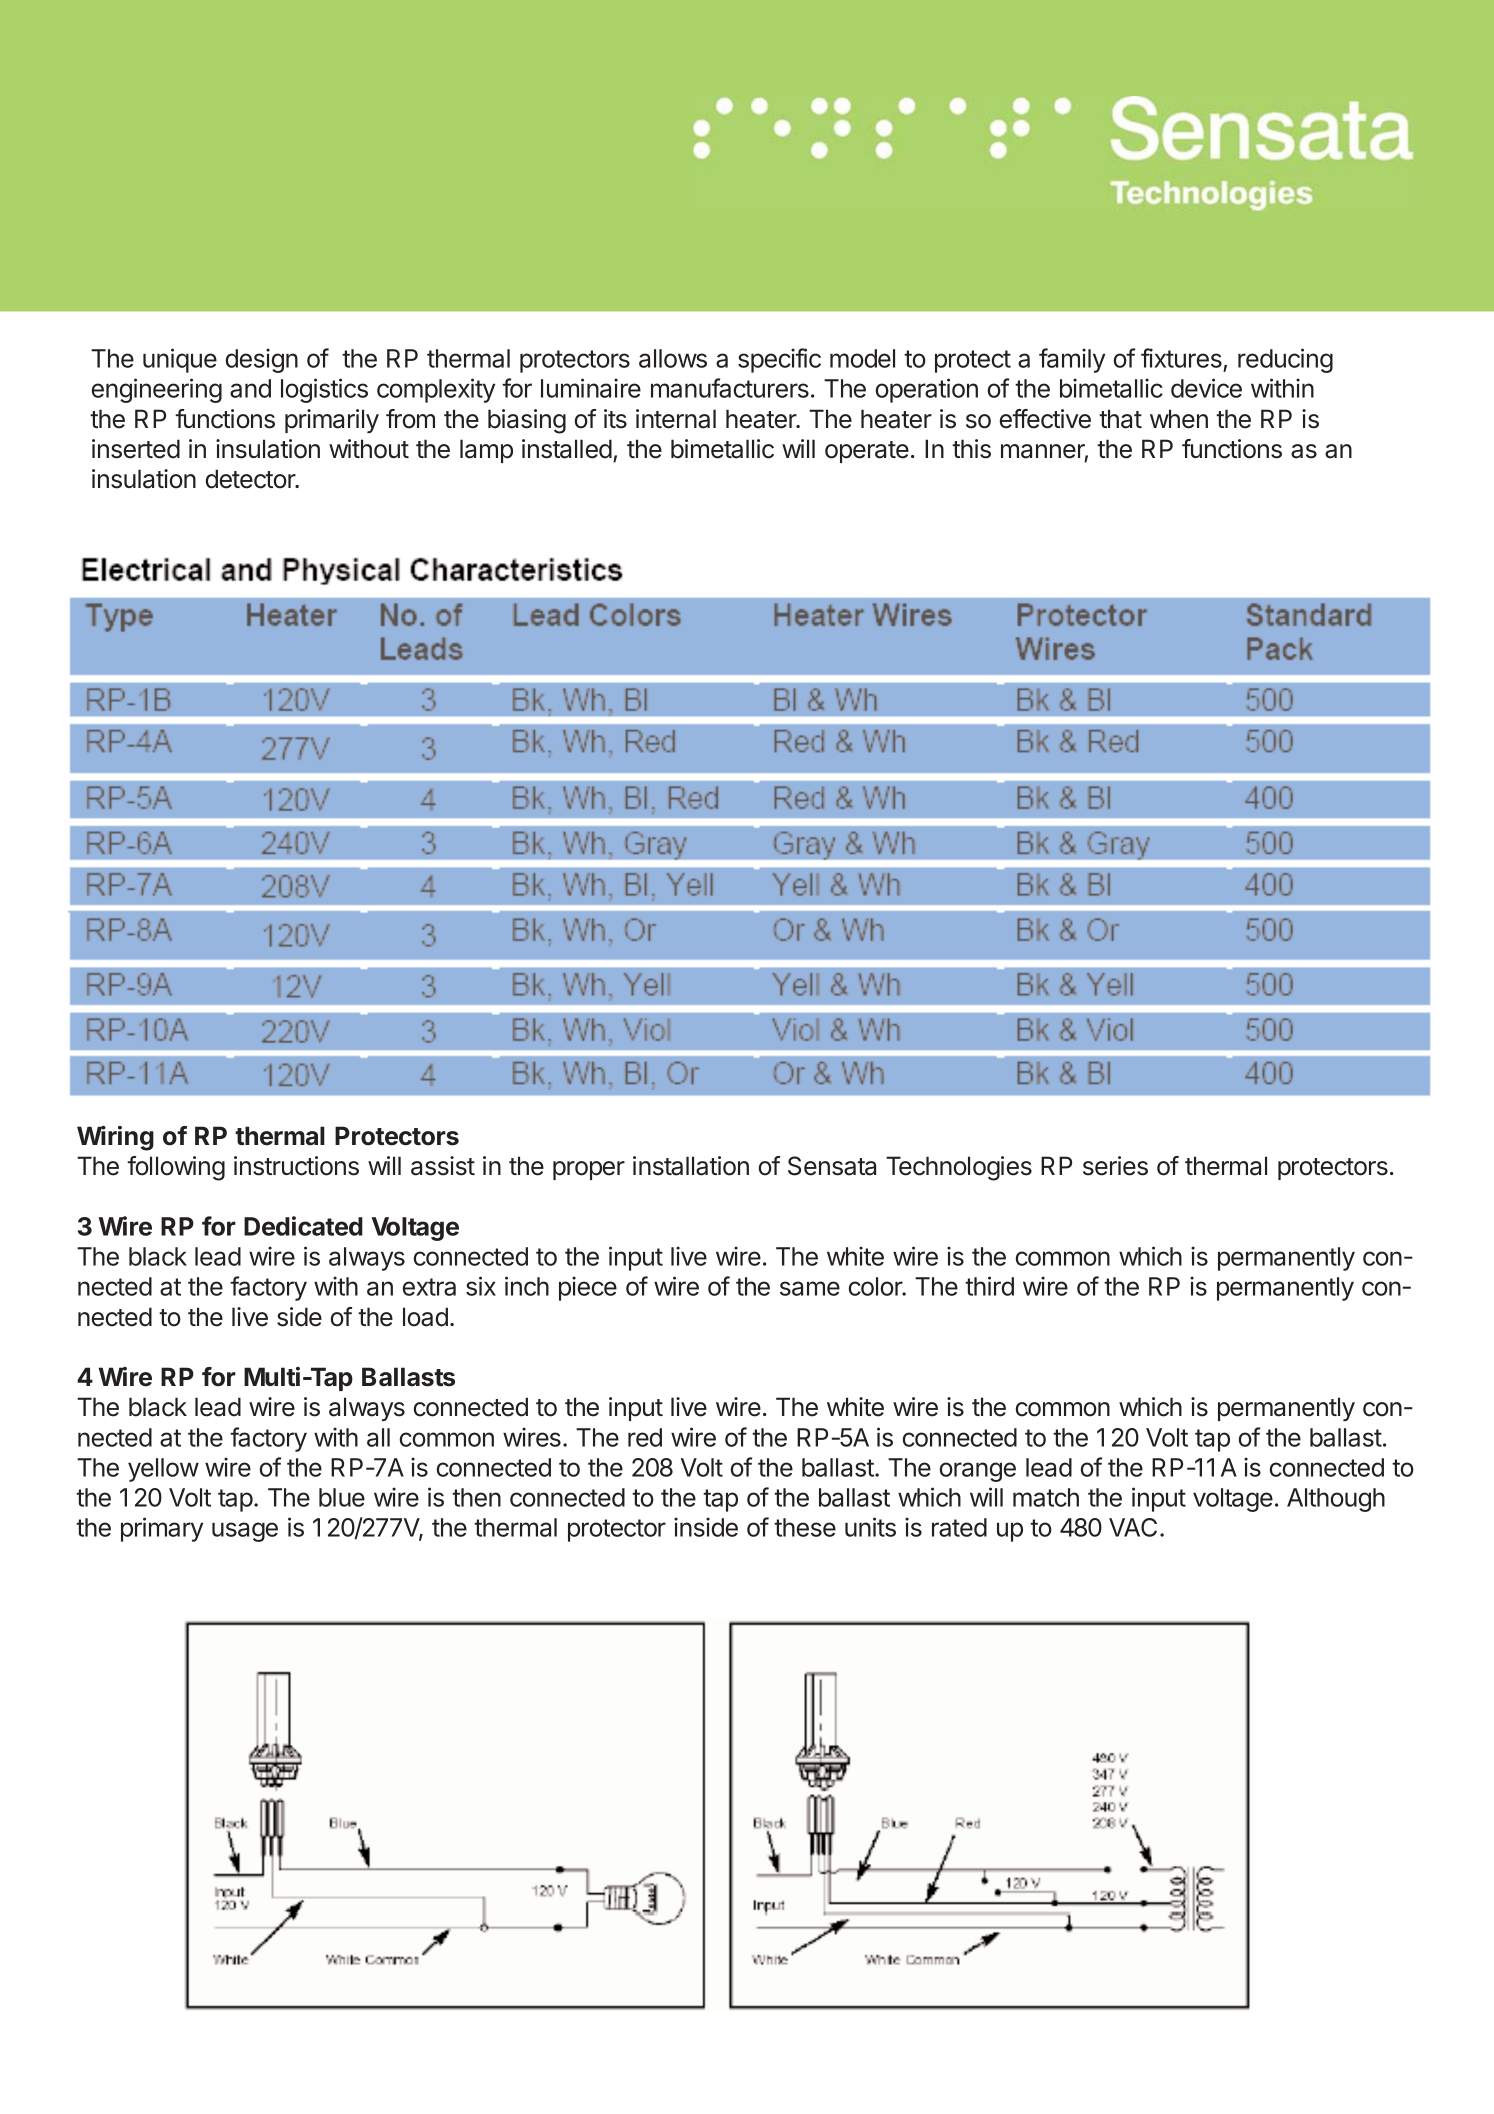  I want to click on device, so click(1206, 388).
